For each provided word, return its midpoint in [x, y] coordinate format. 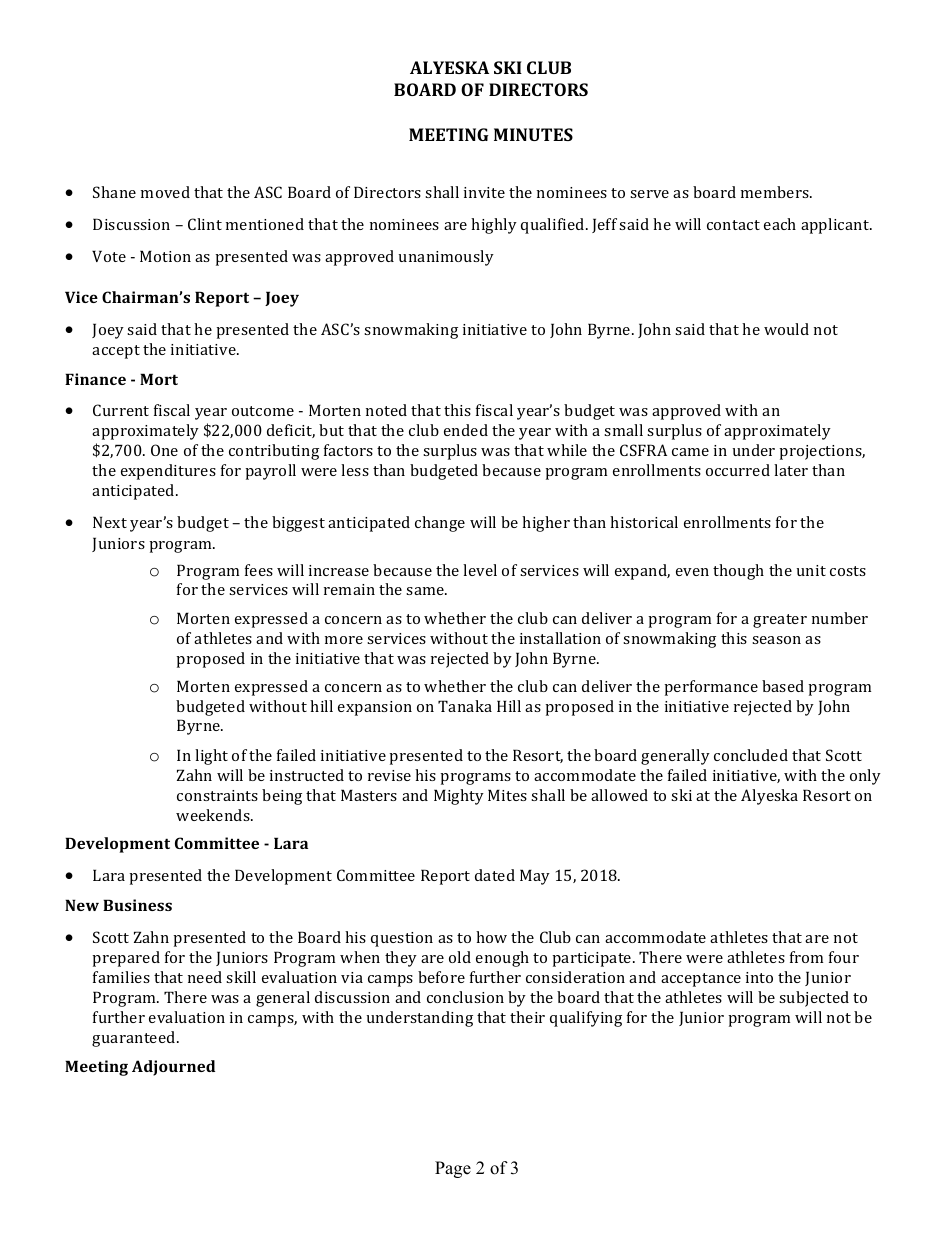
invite [484, 192]
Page [453, 1169]
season [776, 640]
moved [165, 192]
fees [259, 570]
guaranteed [135, 1039]
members [776, 192]
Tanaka [465, 706]
